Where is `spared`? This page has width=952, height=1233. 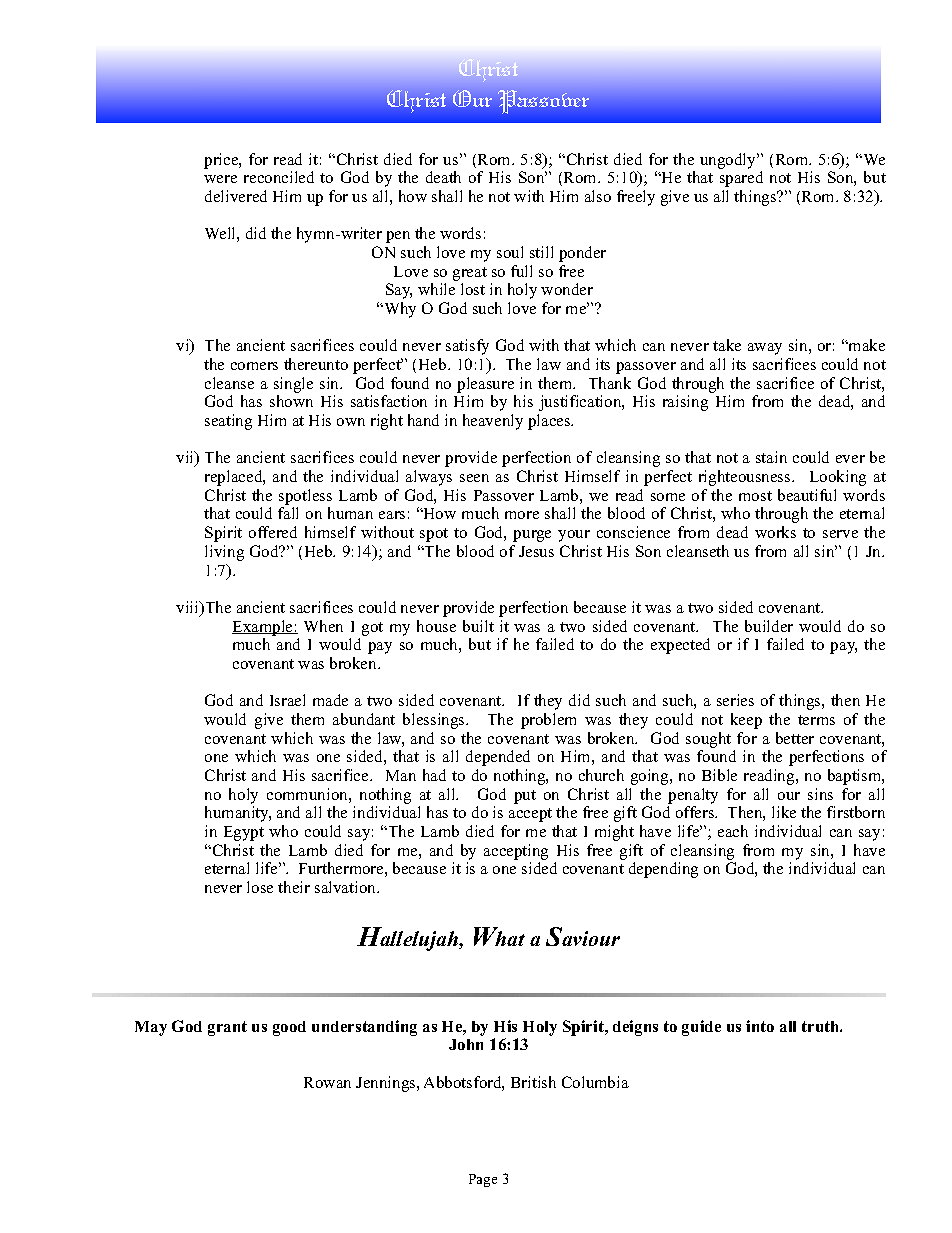
spared is located at coordinates (741, 179).
